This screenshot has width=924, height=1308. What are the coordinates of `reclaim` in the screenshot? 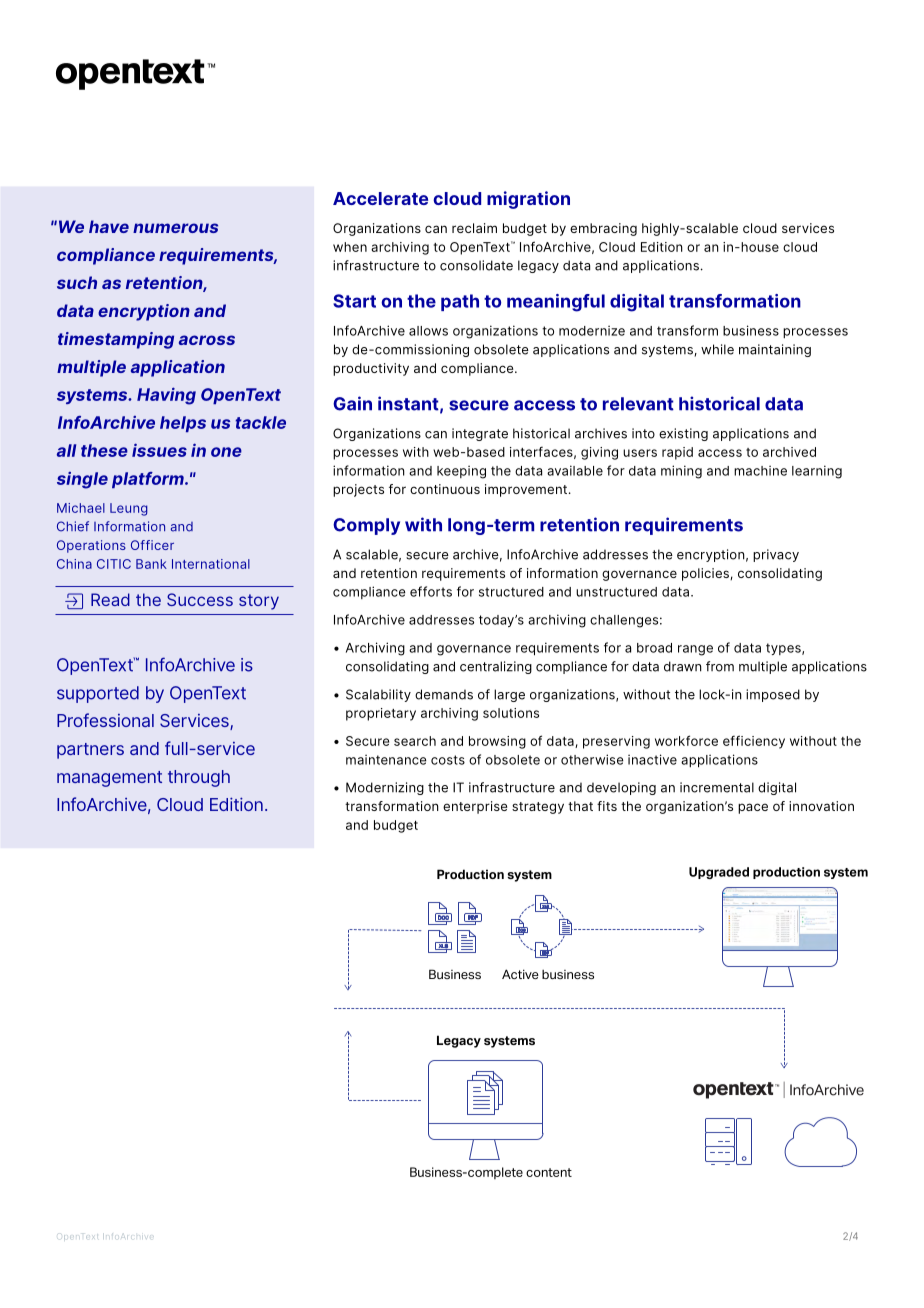 It's located at (474, 228).
